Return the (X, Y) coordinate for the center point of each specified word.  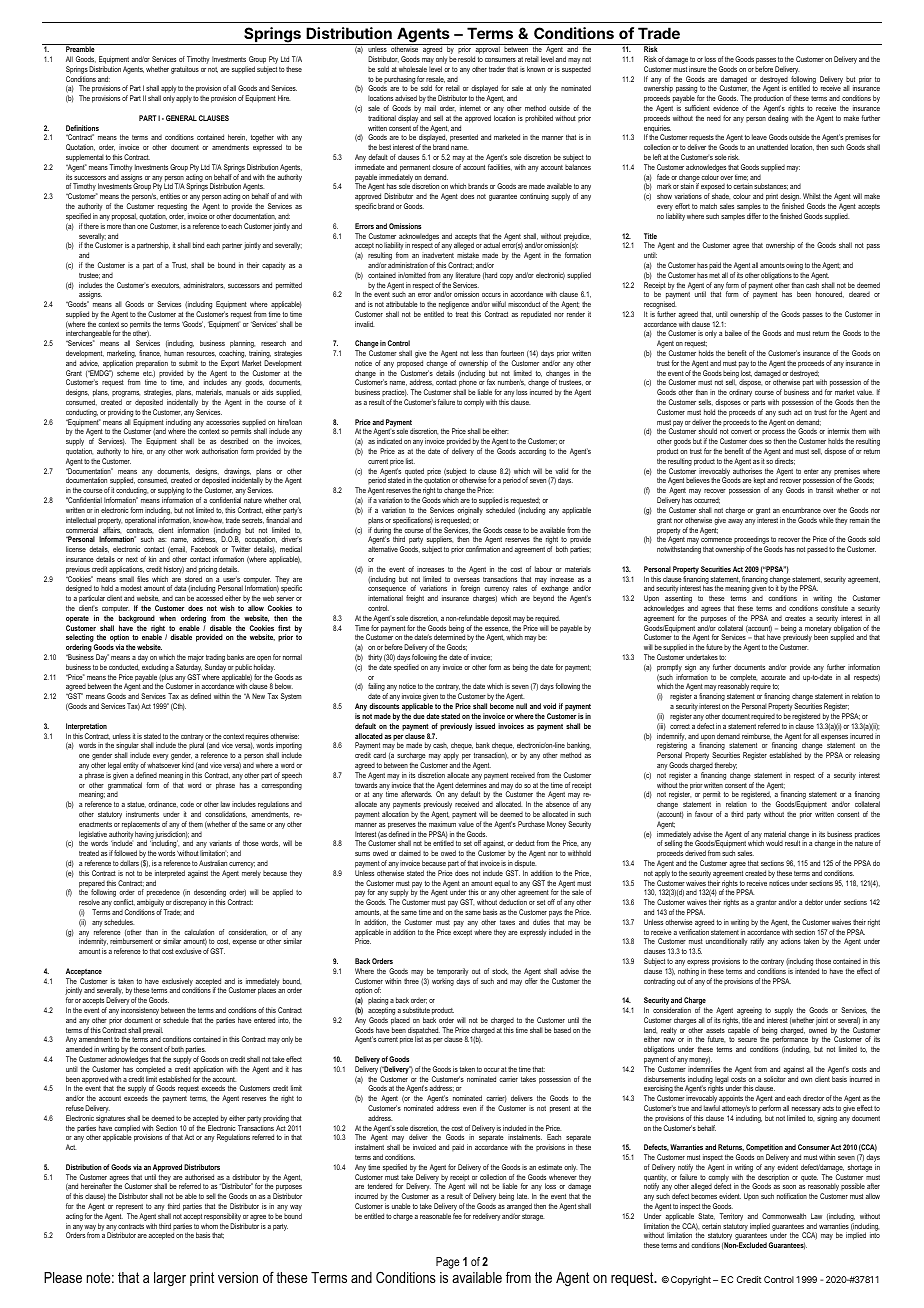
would (774, 843)
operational (140, 521)
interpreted (170, 874)
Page (448, 1263)
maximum (442, 824)
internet (470, 108)
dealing (778, 119)
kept (758, 482)
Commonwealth (784, 1216)
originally (470, 512)
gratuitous (185, 70)
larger (170, 1279)
